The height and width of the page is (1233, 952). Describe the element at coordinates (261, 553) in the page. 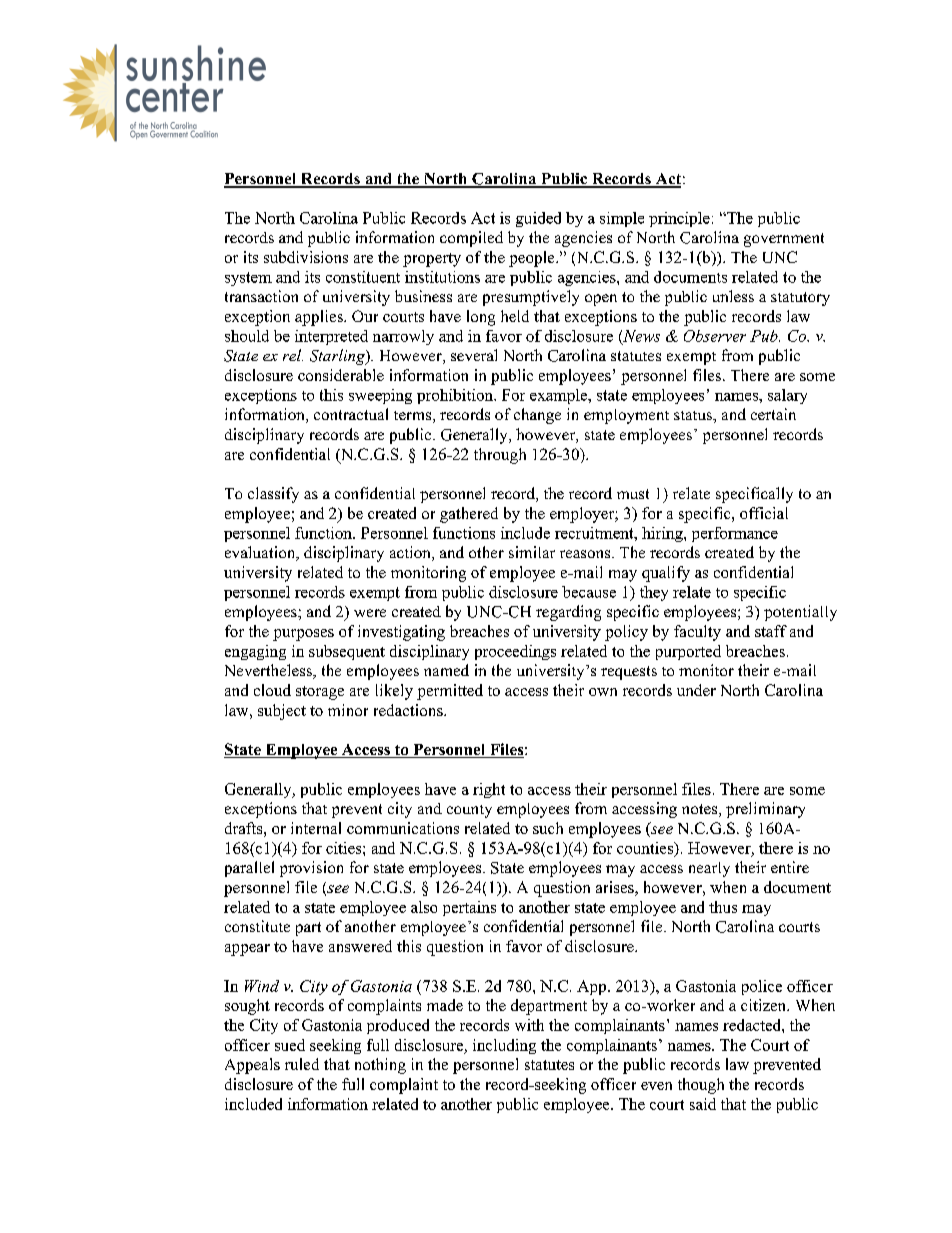

I see `evaluation` at that location.
